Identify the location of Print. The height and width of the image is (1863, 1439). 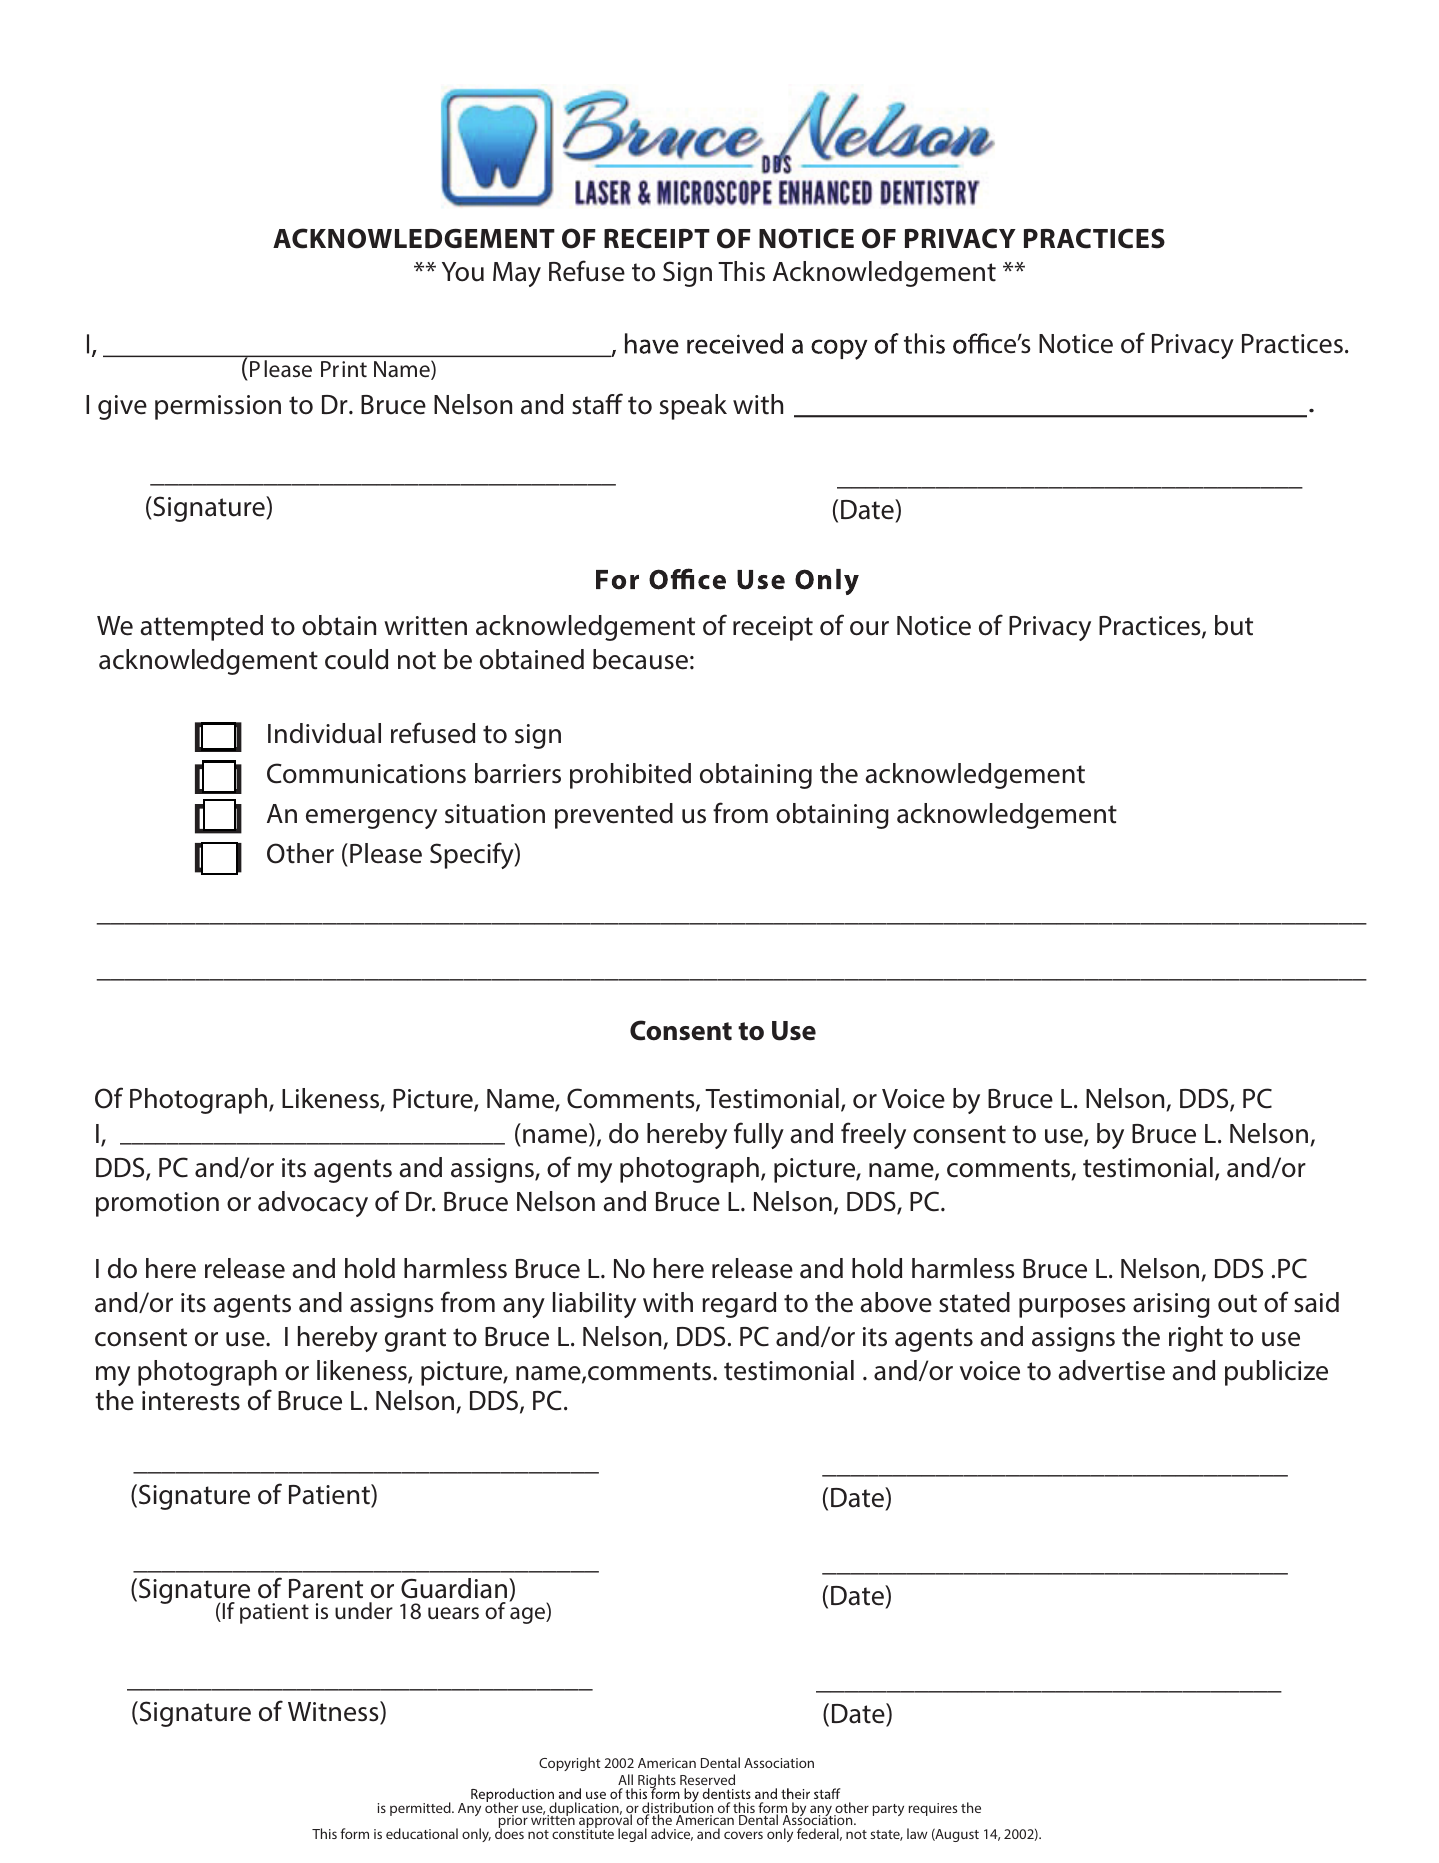
(344, 369).
